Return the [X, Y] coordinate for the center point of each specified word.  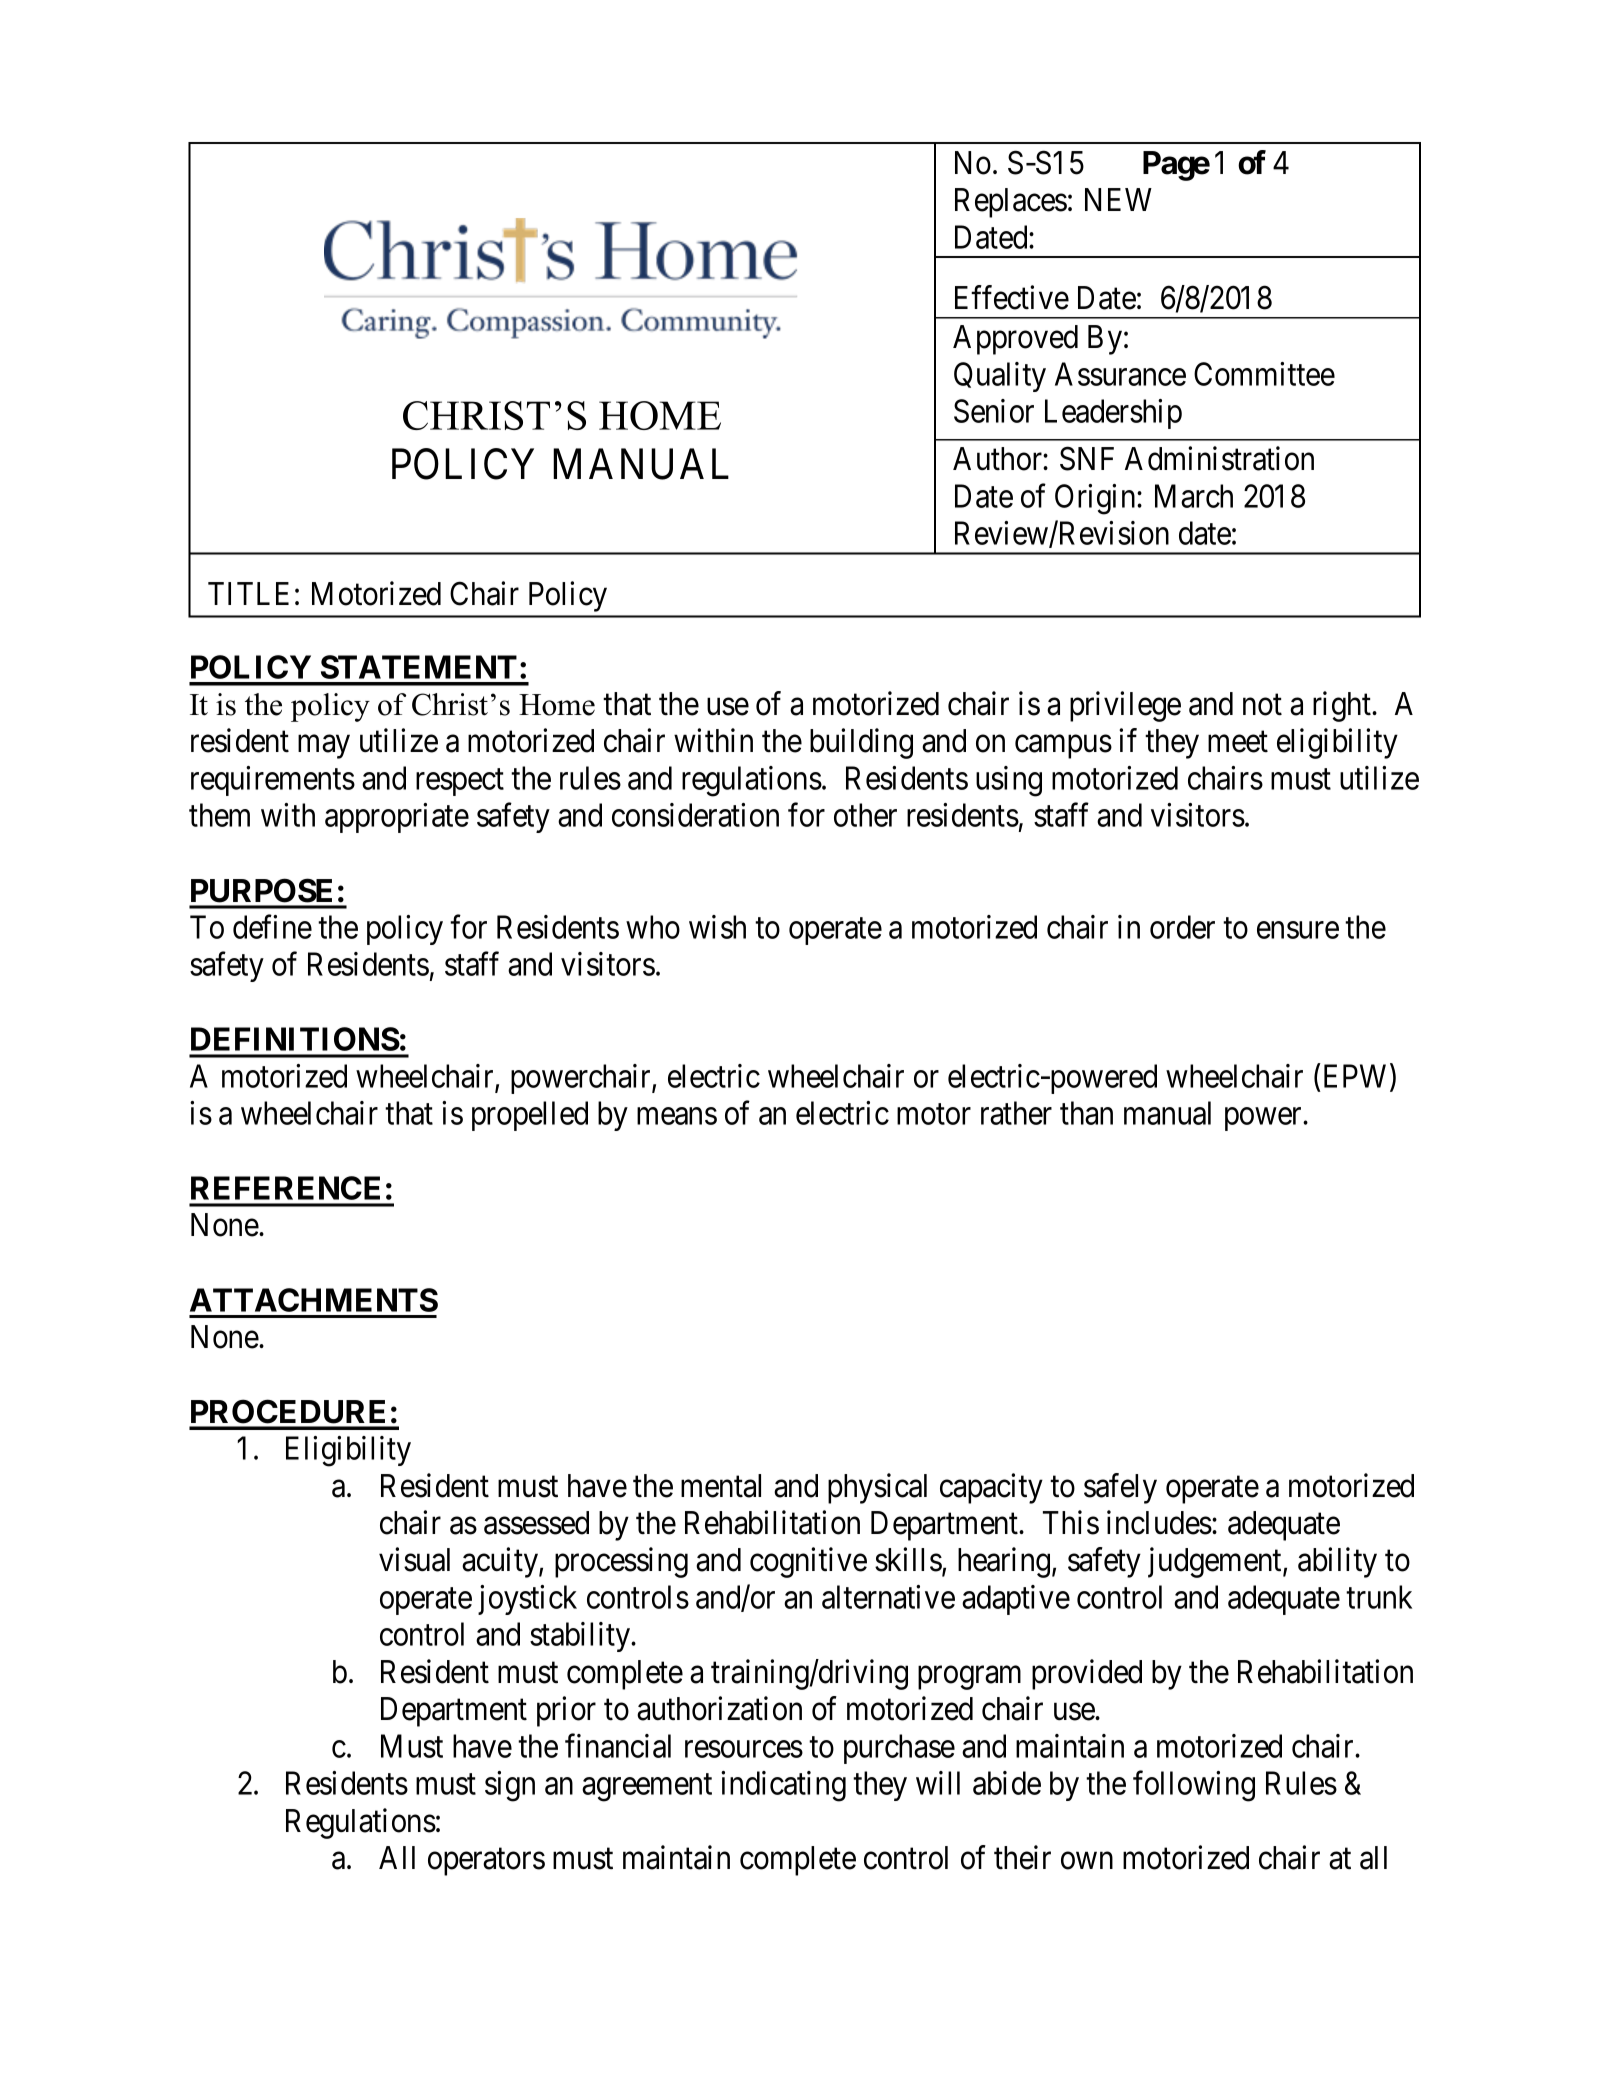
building [861, 743]
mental [721, 1486]
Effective [1012, 297]
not [1262, 705]
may [324, 747]
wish [717, 927]
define [272, 927]
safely [1120, 1488]
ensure [1298, 930]
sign [510, 1786]
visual [414, 1559]
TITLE [248, 593]
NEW [1118, 199]
